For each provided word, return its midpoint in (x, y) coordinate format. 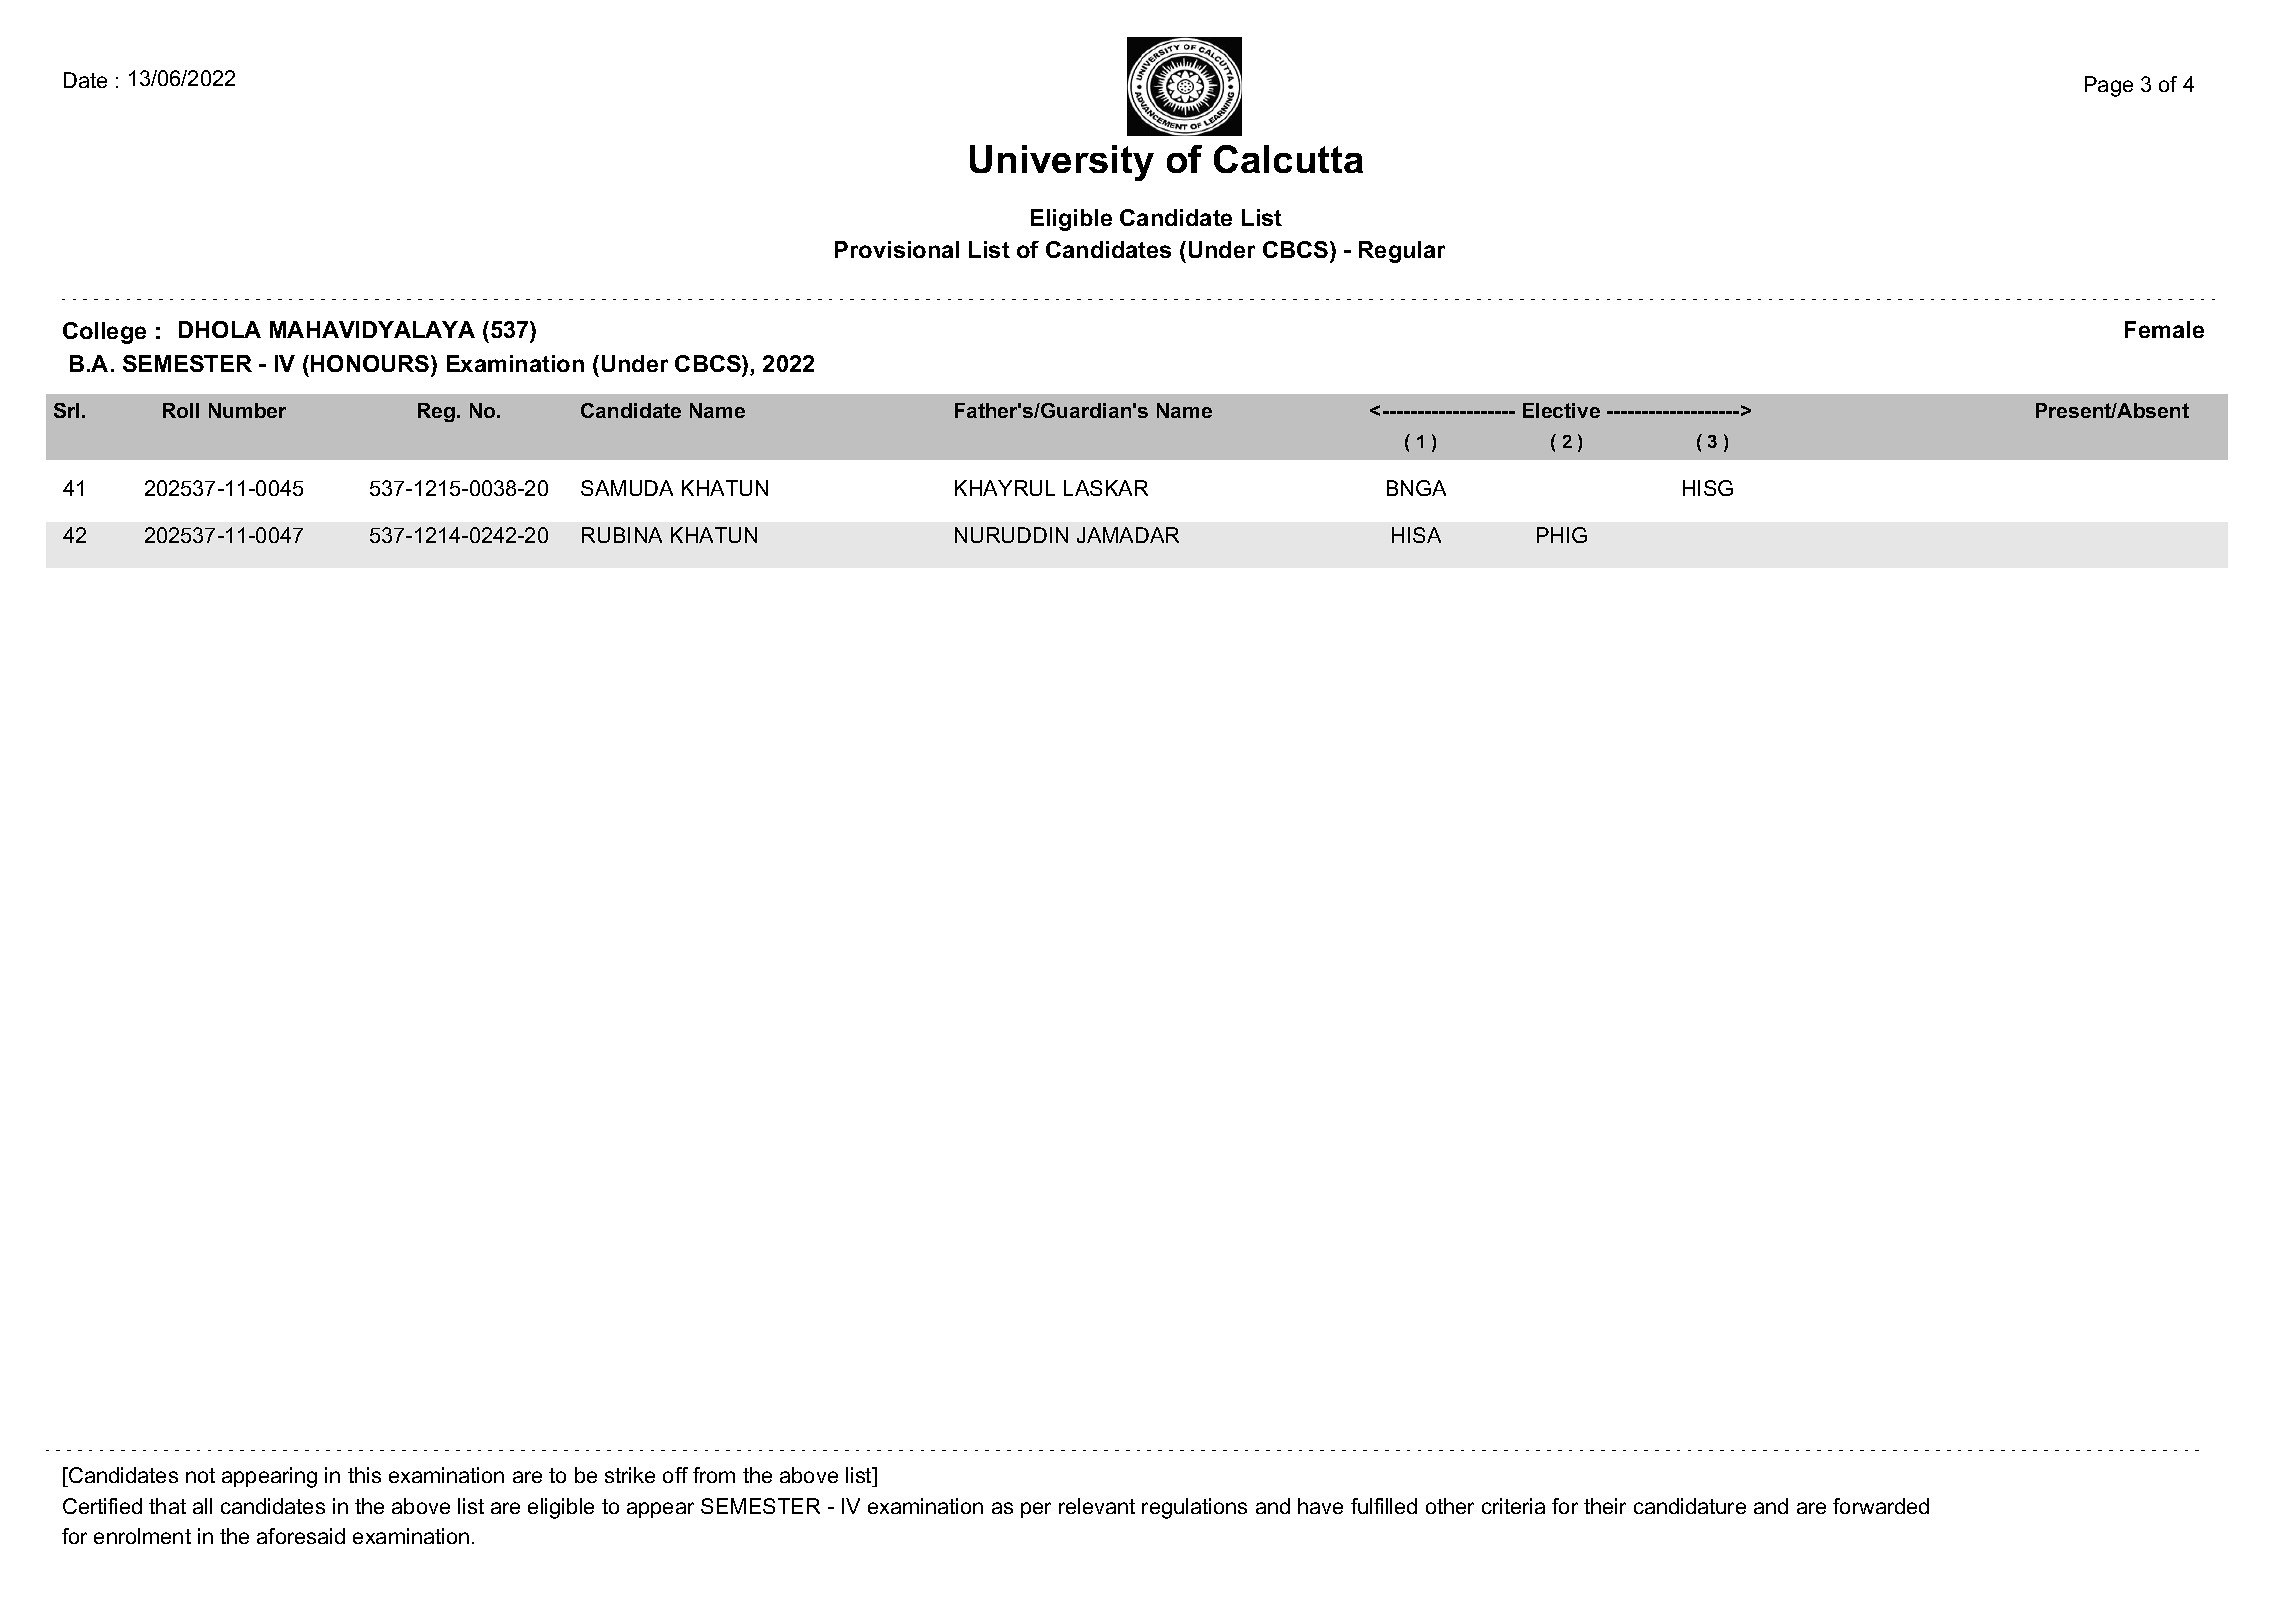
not (200, 1475)
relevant (1097, 1506)
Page (2109, 86)
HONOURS (371, 365)
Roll (181, 410)
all (202, 1506)
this (364, 1475)
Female (2164, 329)
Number (247, 410)
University (1062, 163)
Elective (1561, 410)
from (714, 1475)
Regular (1402, 252)
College (104, 333)
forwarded (1881, 1506)
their (1605, 1506)
